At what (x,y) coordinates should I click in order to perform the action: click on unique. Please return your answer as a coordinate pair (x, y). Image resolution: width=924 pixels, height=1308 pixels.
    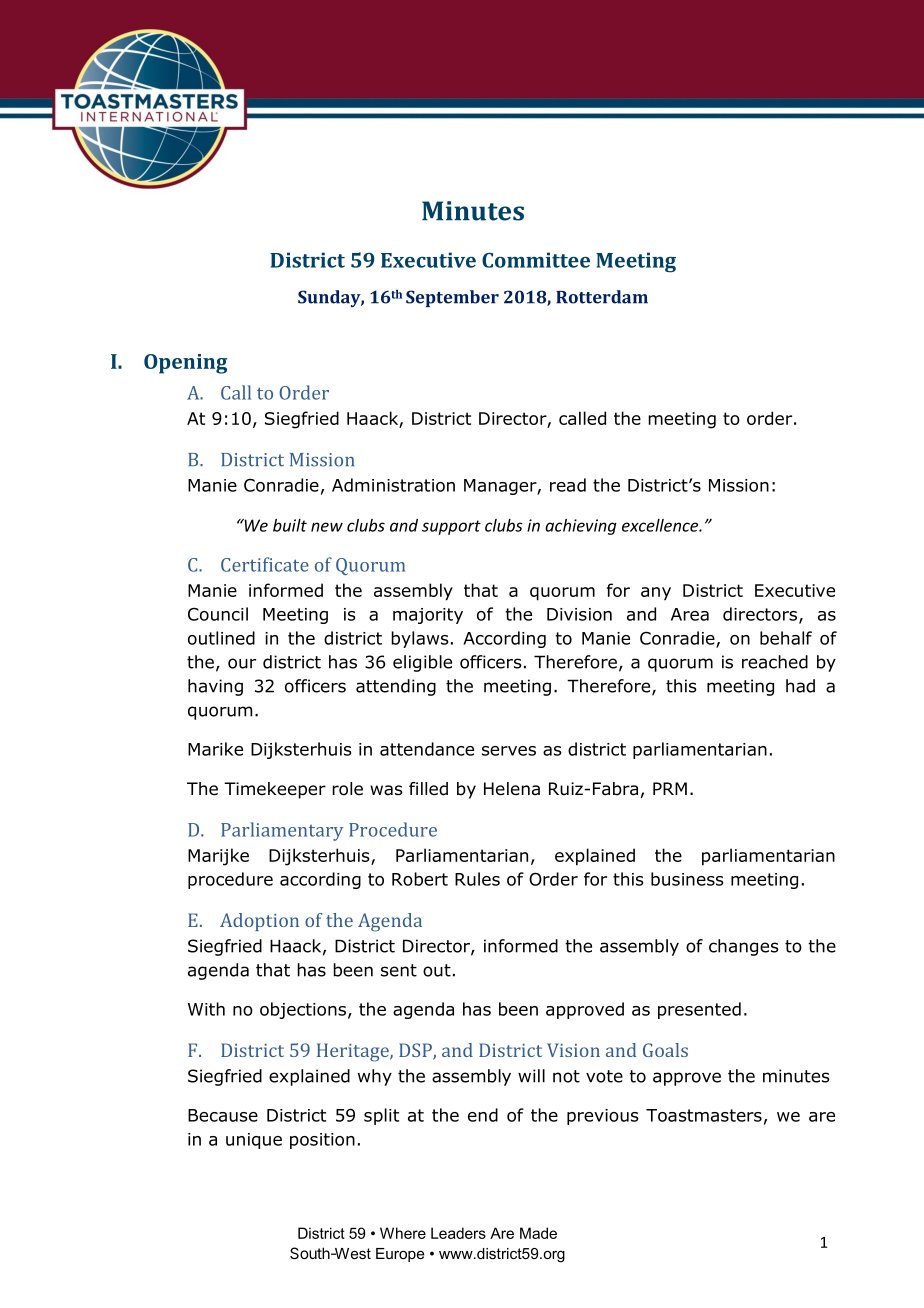
    Looking at the image, I should click on (254, 1141).
